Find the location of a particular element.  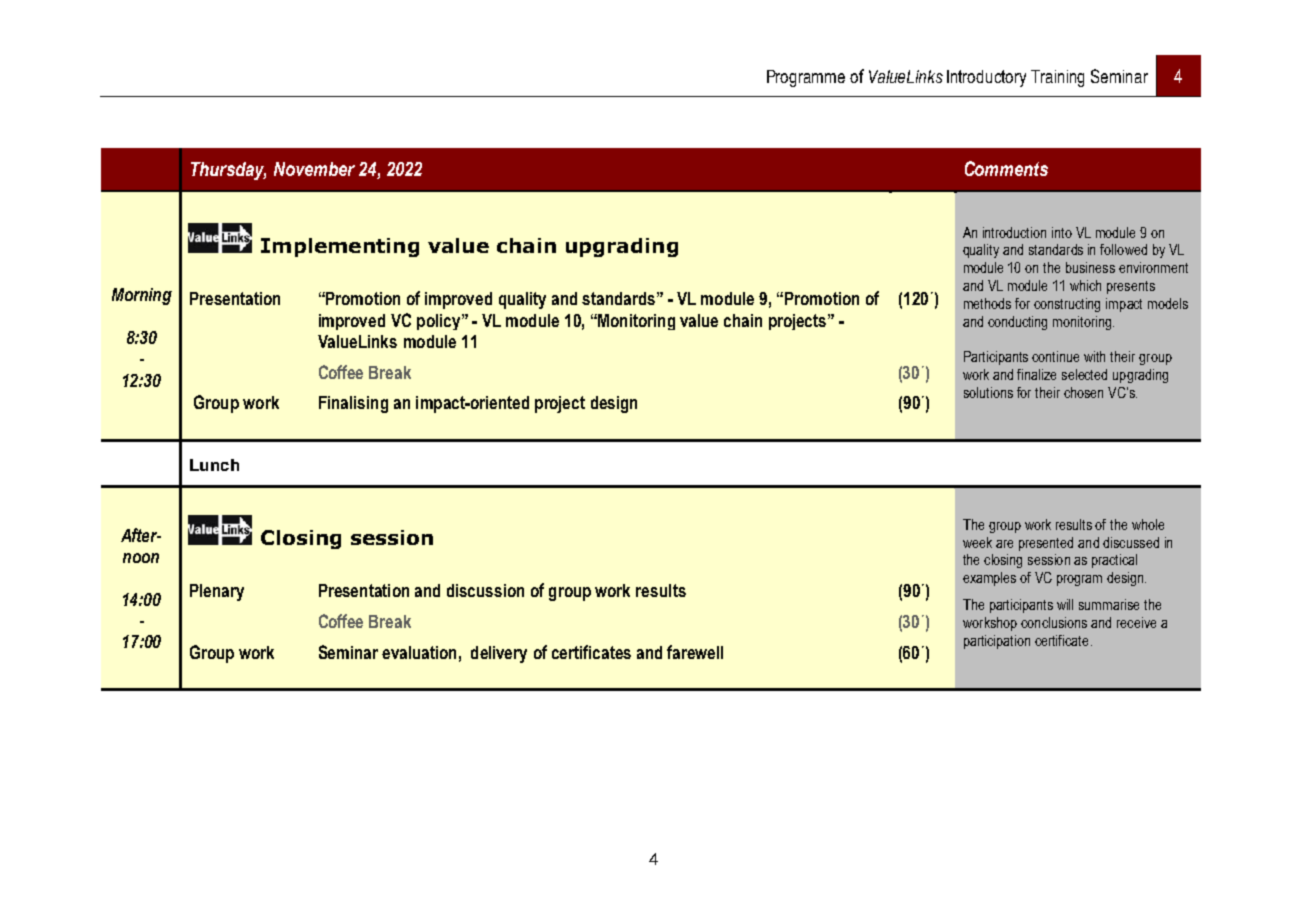

participation is located at coordinates (997, 642).
